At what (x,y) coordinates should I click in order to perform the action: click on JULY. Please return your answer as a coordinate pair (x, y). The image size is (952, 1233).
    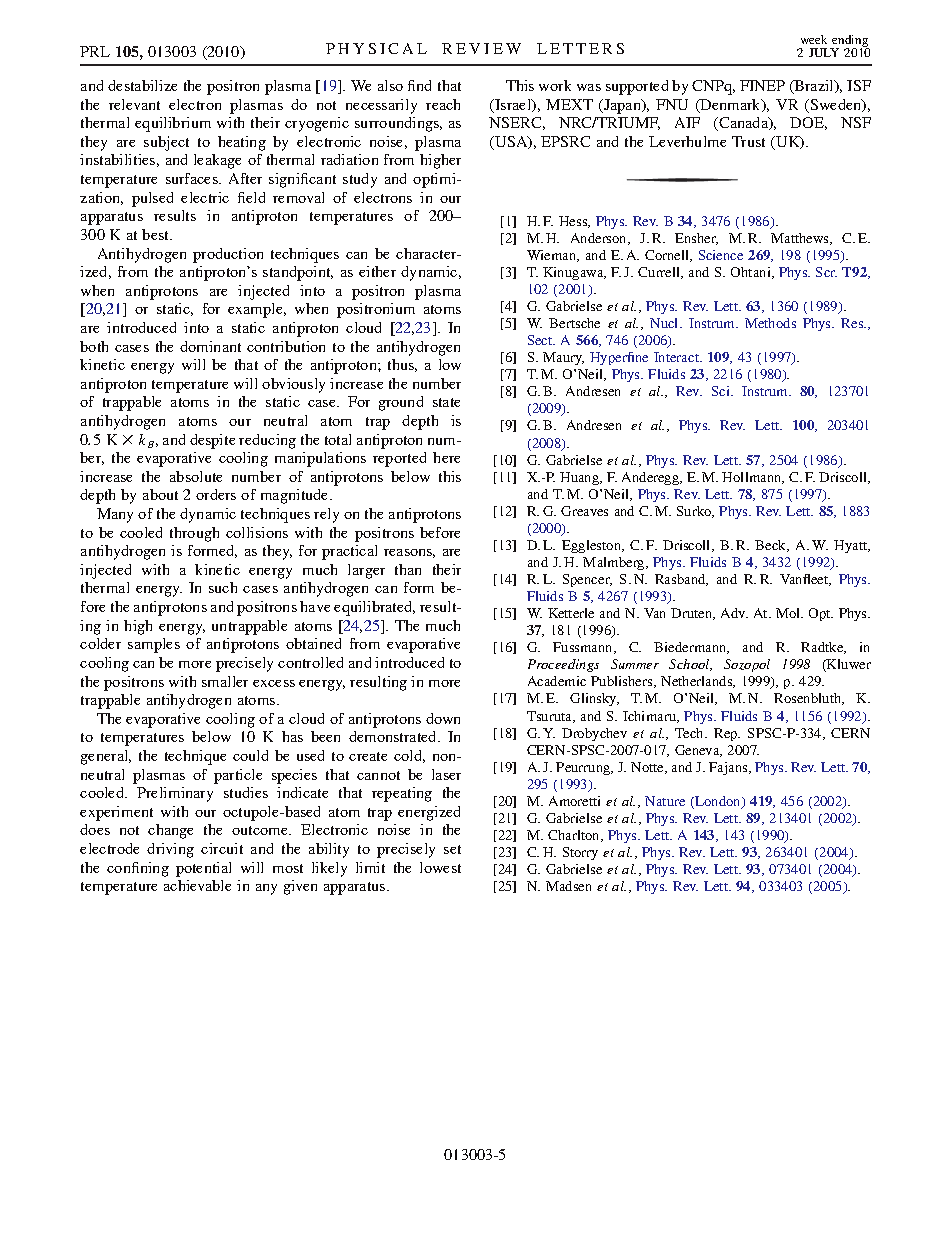
    Looking at the image, I should click on (824, 52).
